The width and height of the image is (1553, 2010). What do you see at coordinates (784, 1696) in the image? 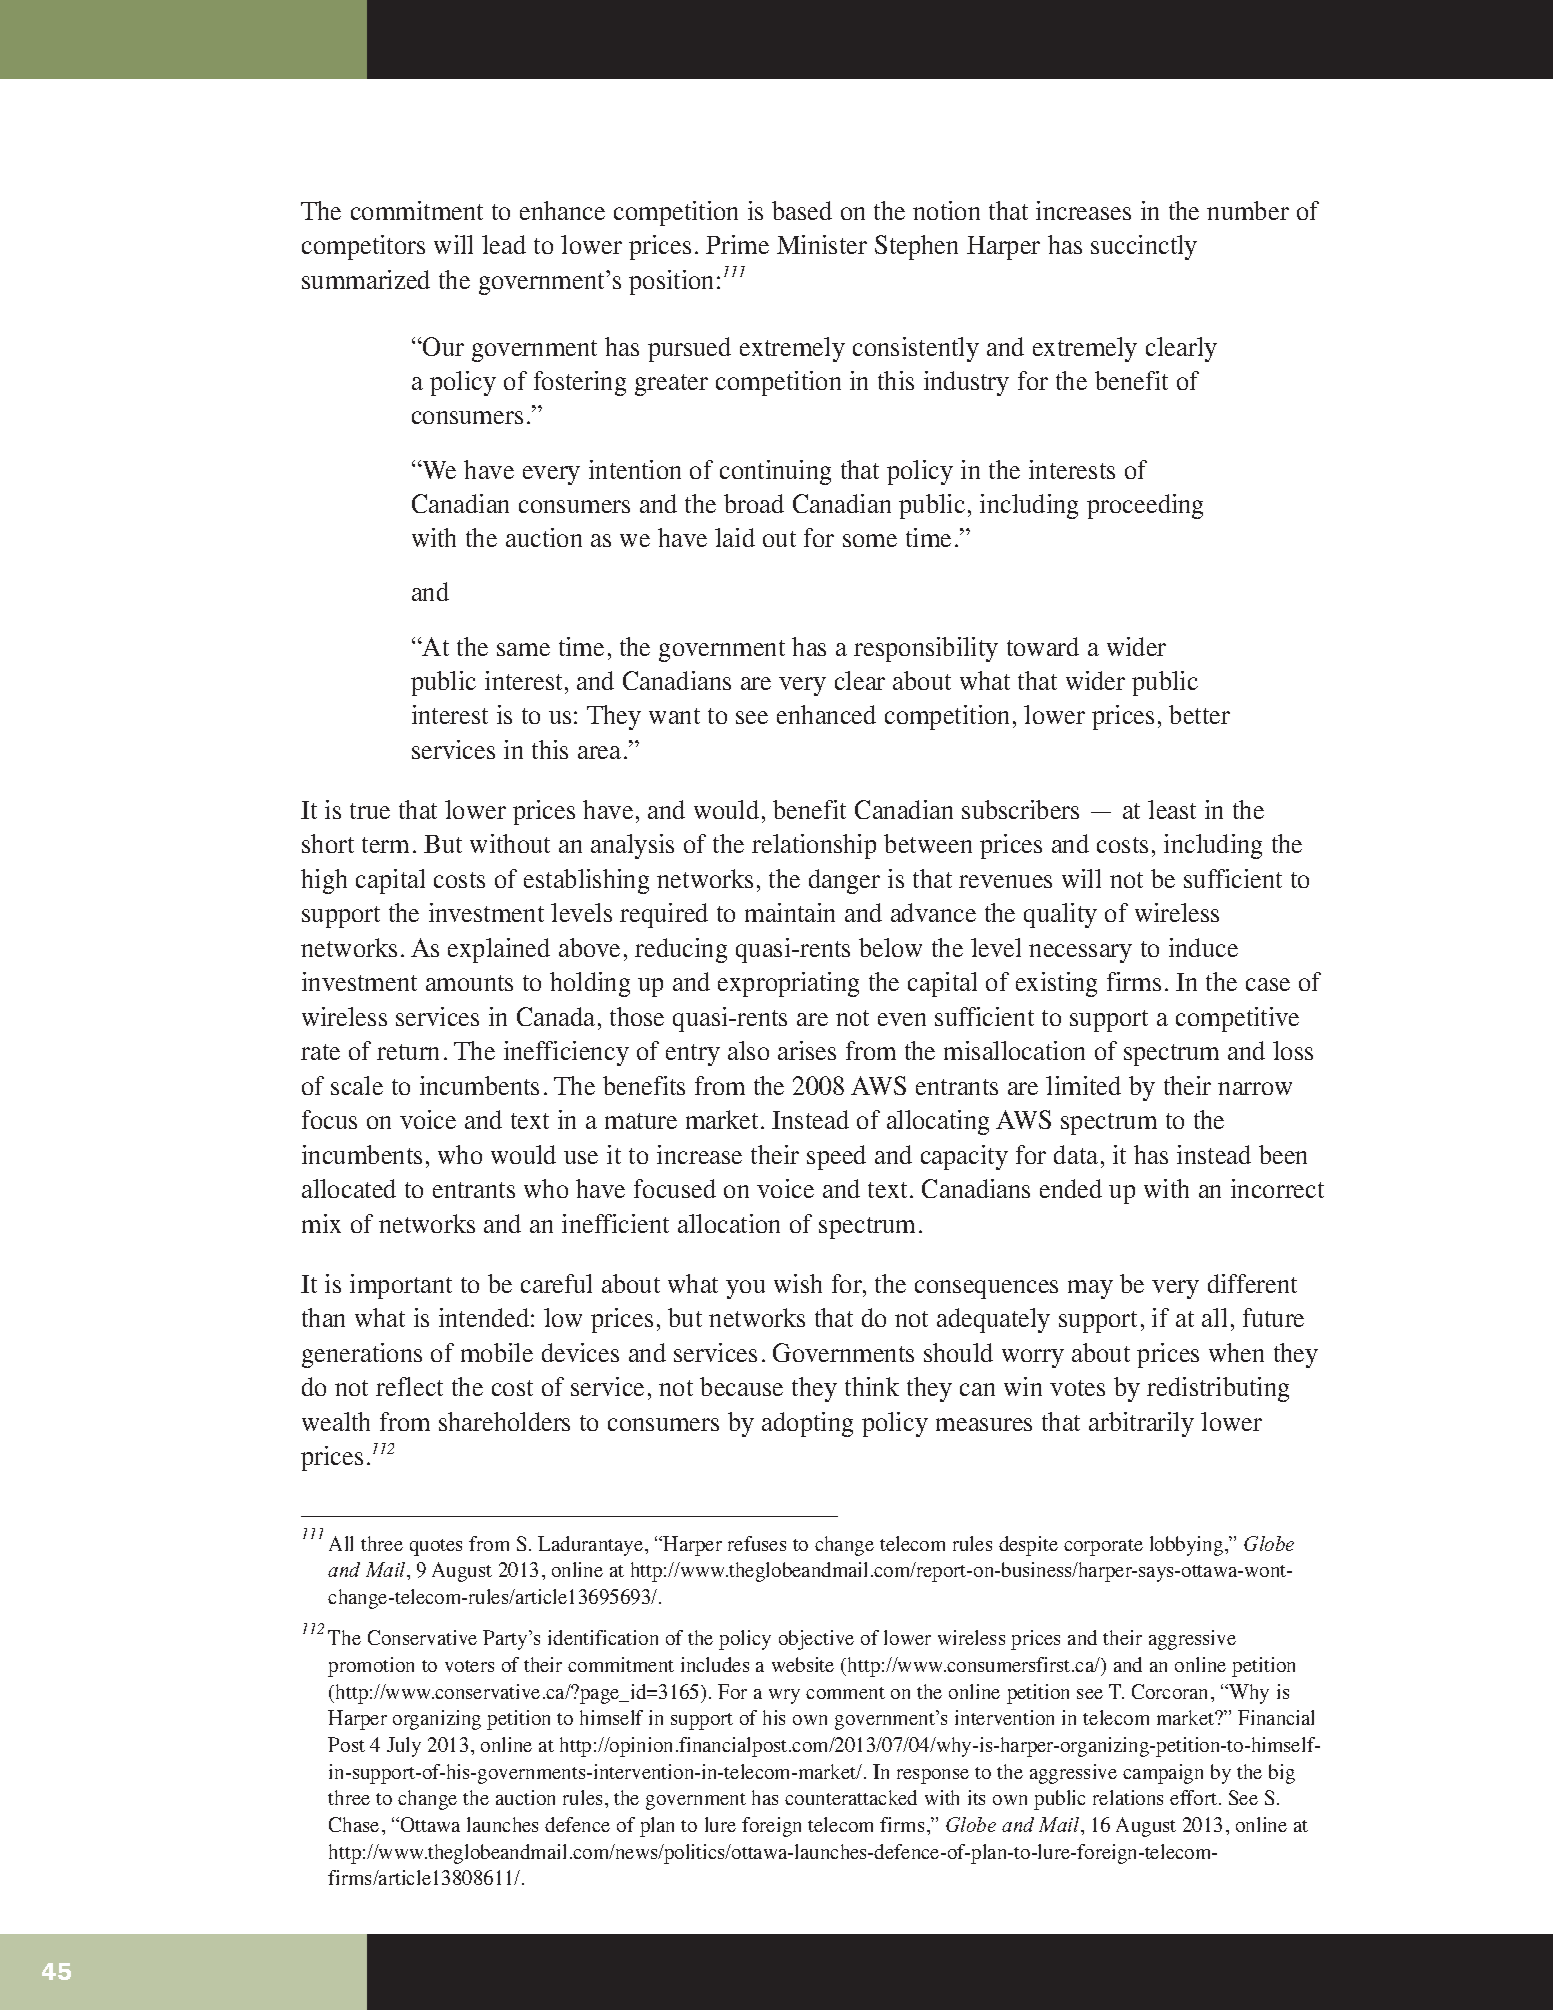
I see `wry` at bounding box center [784, 1696].
